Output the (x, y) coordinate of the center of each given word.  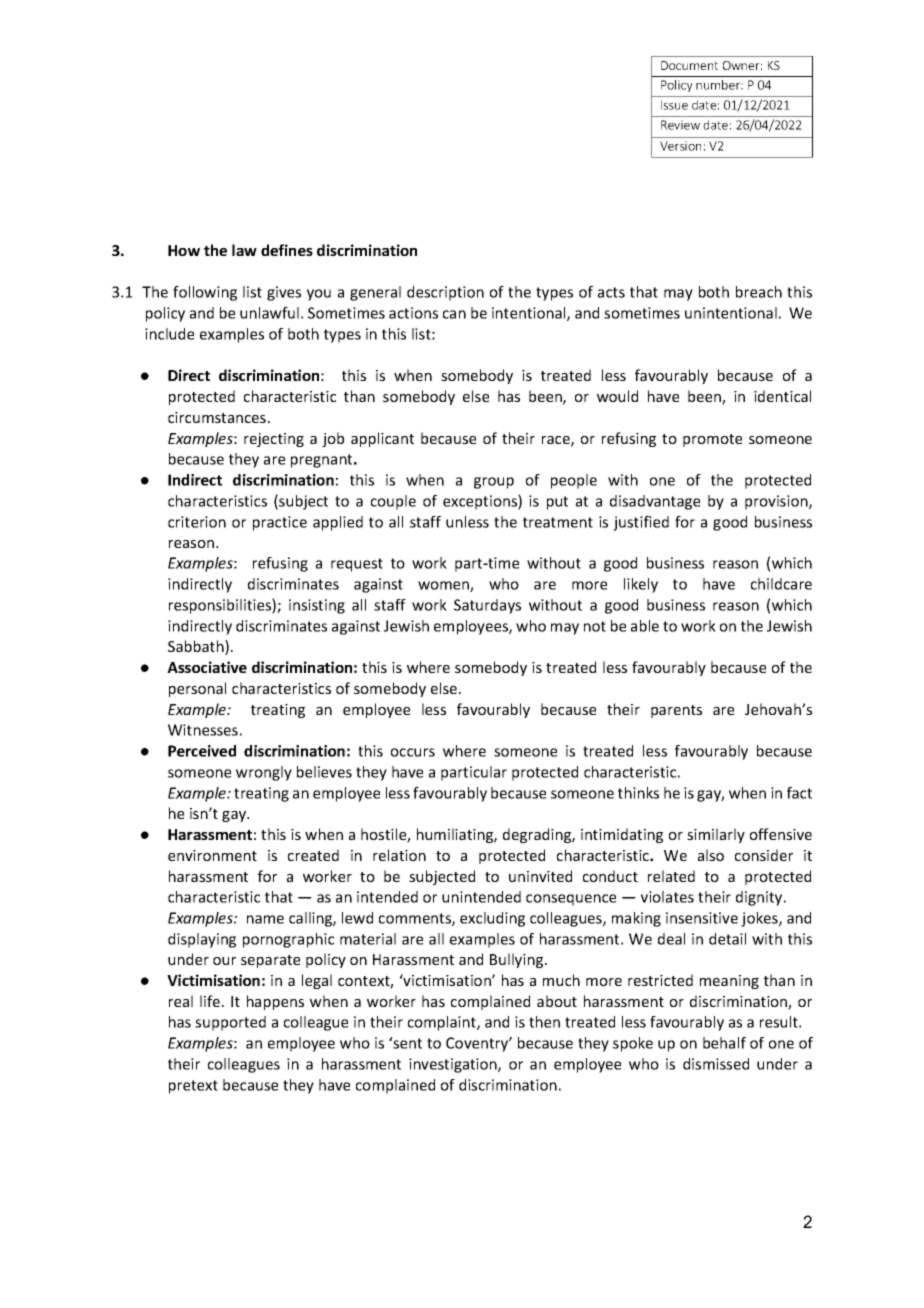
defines (287, 250)
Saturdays (487, 606)
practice (280, 523)
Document (689, 65)
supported (230, 1023)
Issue (674, 105)
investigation (454, 1065)
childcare (781, 584)
